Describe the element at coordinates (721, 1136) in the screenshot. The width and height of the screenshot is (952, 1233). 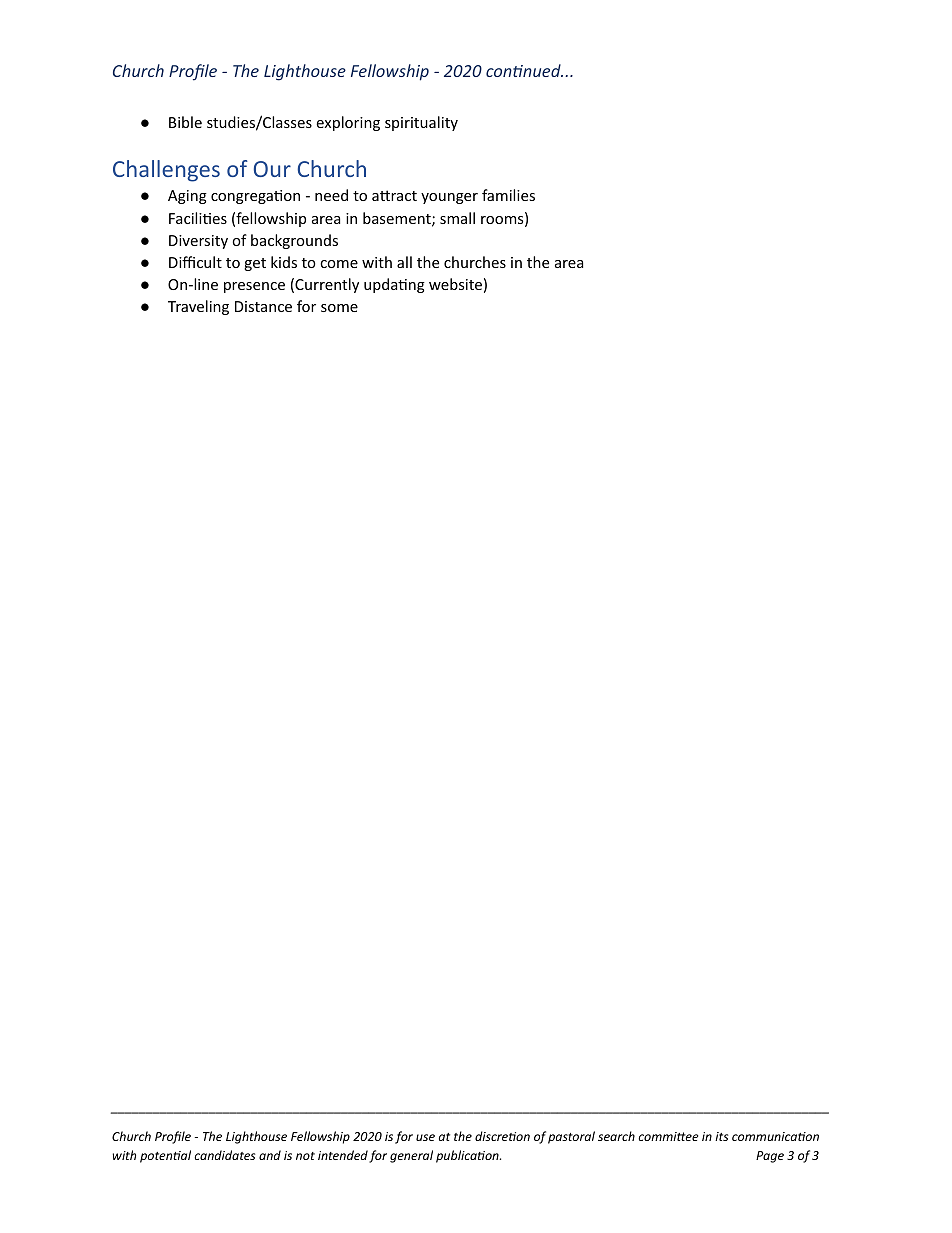
I see `its` at that location.
